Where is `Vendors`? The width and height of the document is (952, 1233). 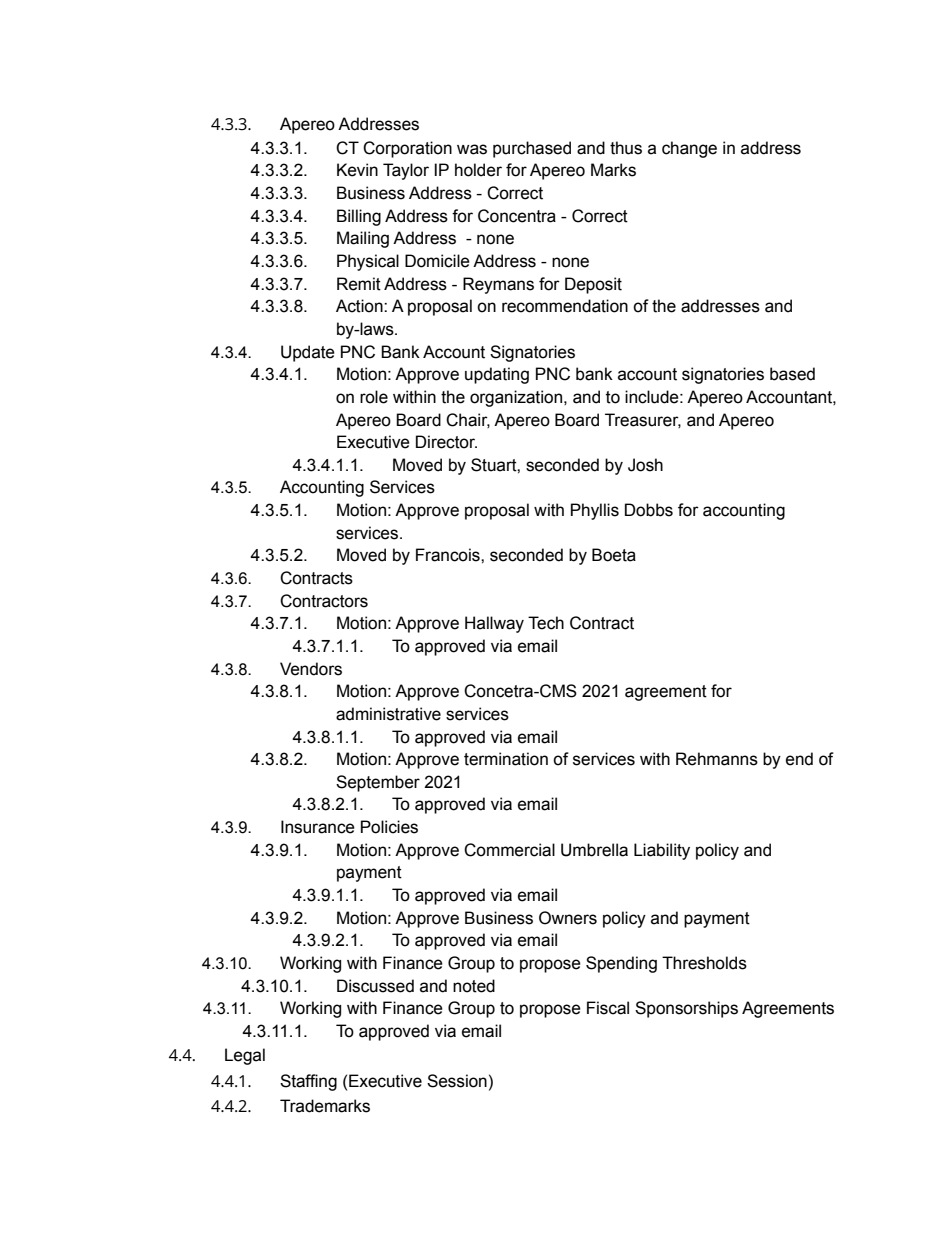
Vendors is located at coordinates (311, 669).
